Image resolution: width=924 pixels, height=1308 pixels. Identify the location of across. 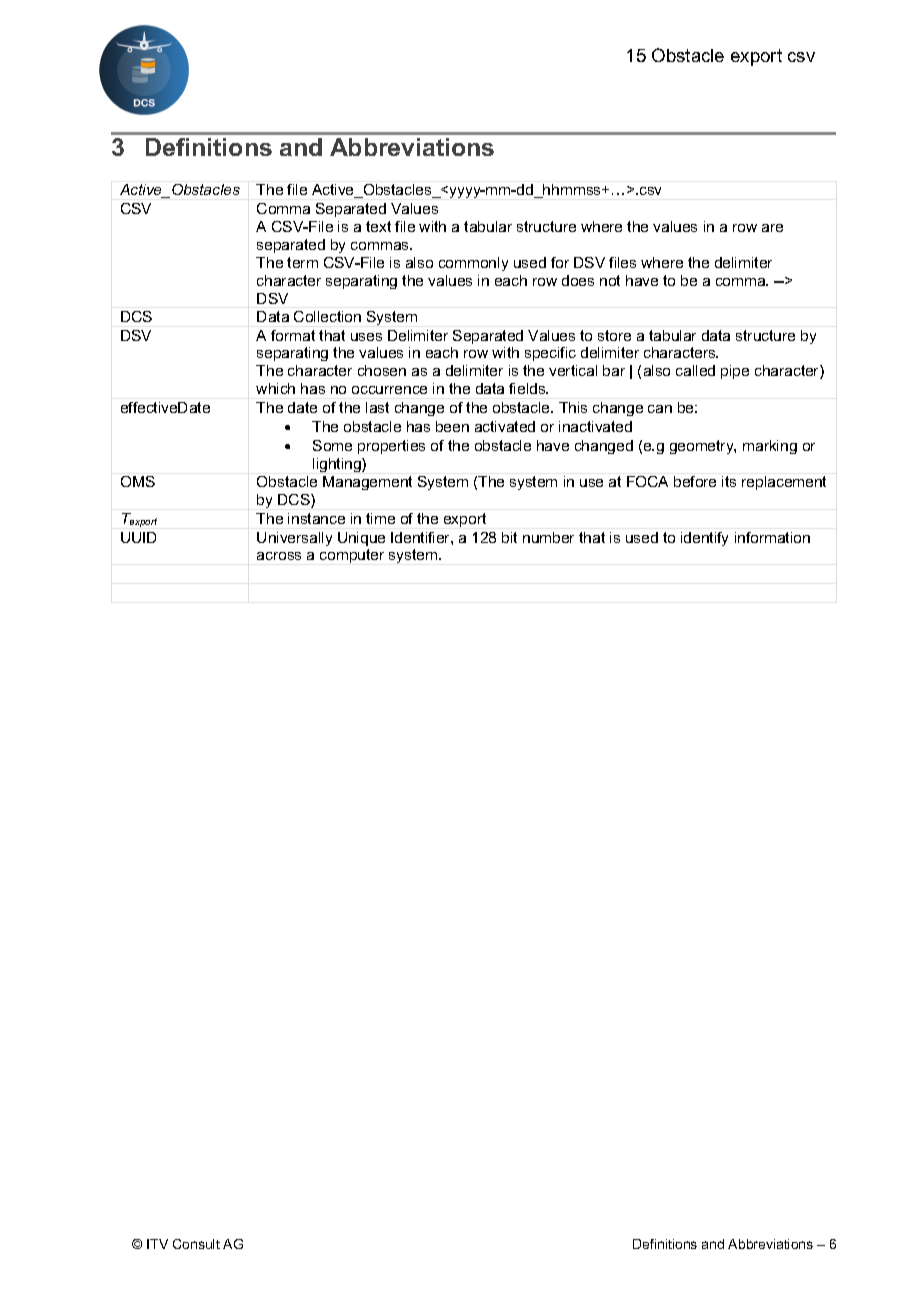
(279, 556).
